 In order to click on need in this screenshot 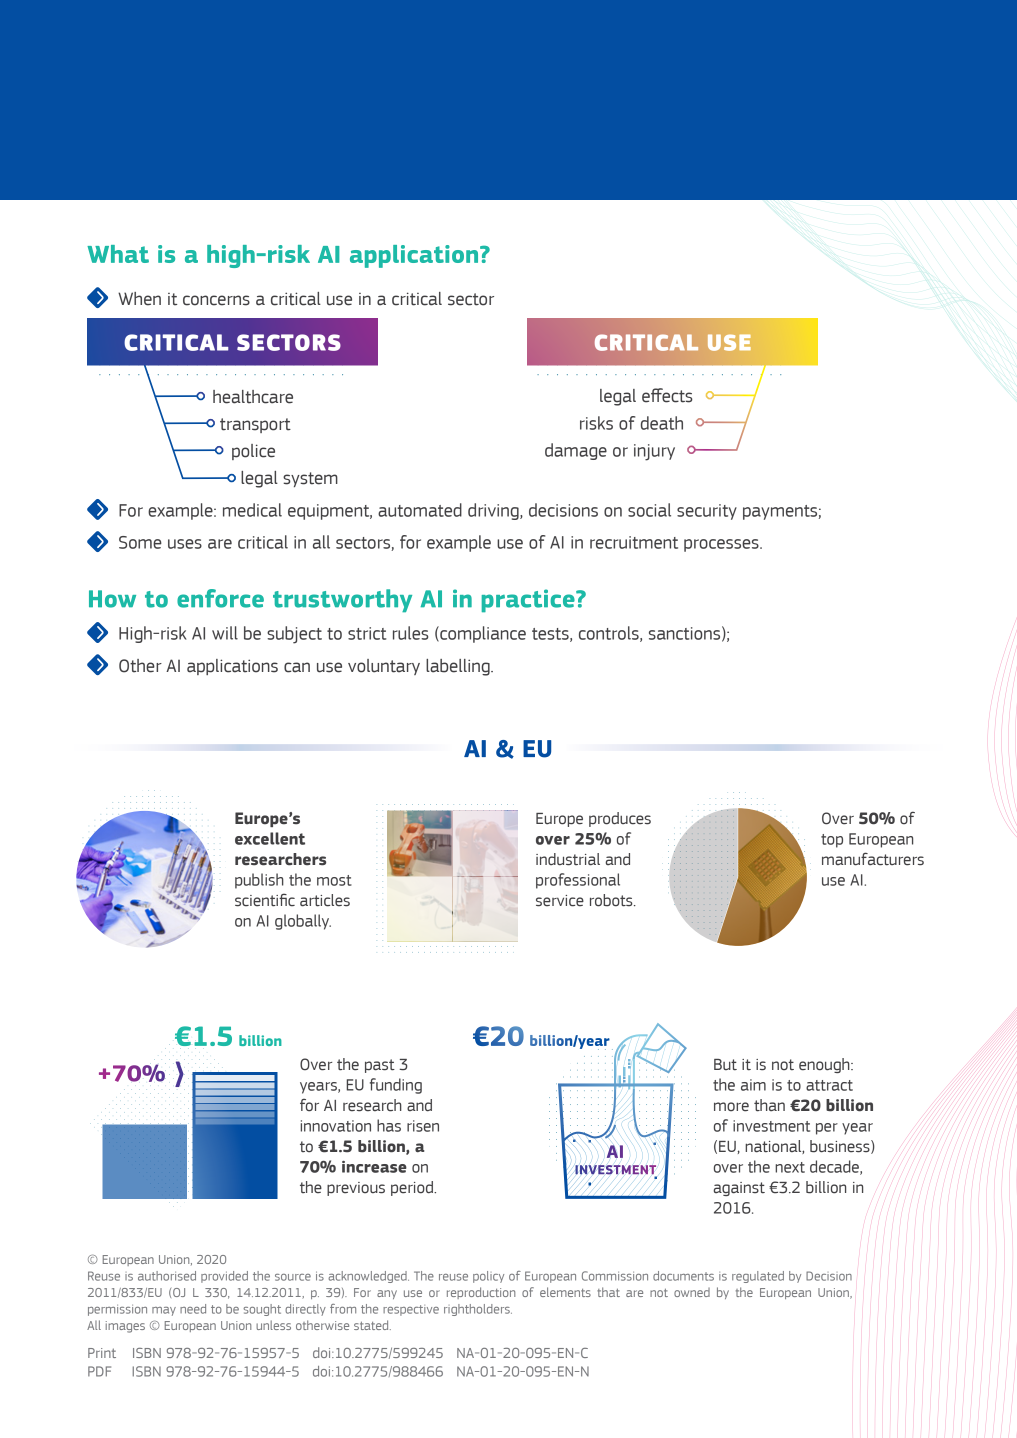, I will do `click(193, 1309)`.
